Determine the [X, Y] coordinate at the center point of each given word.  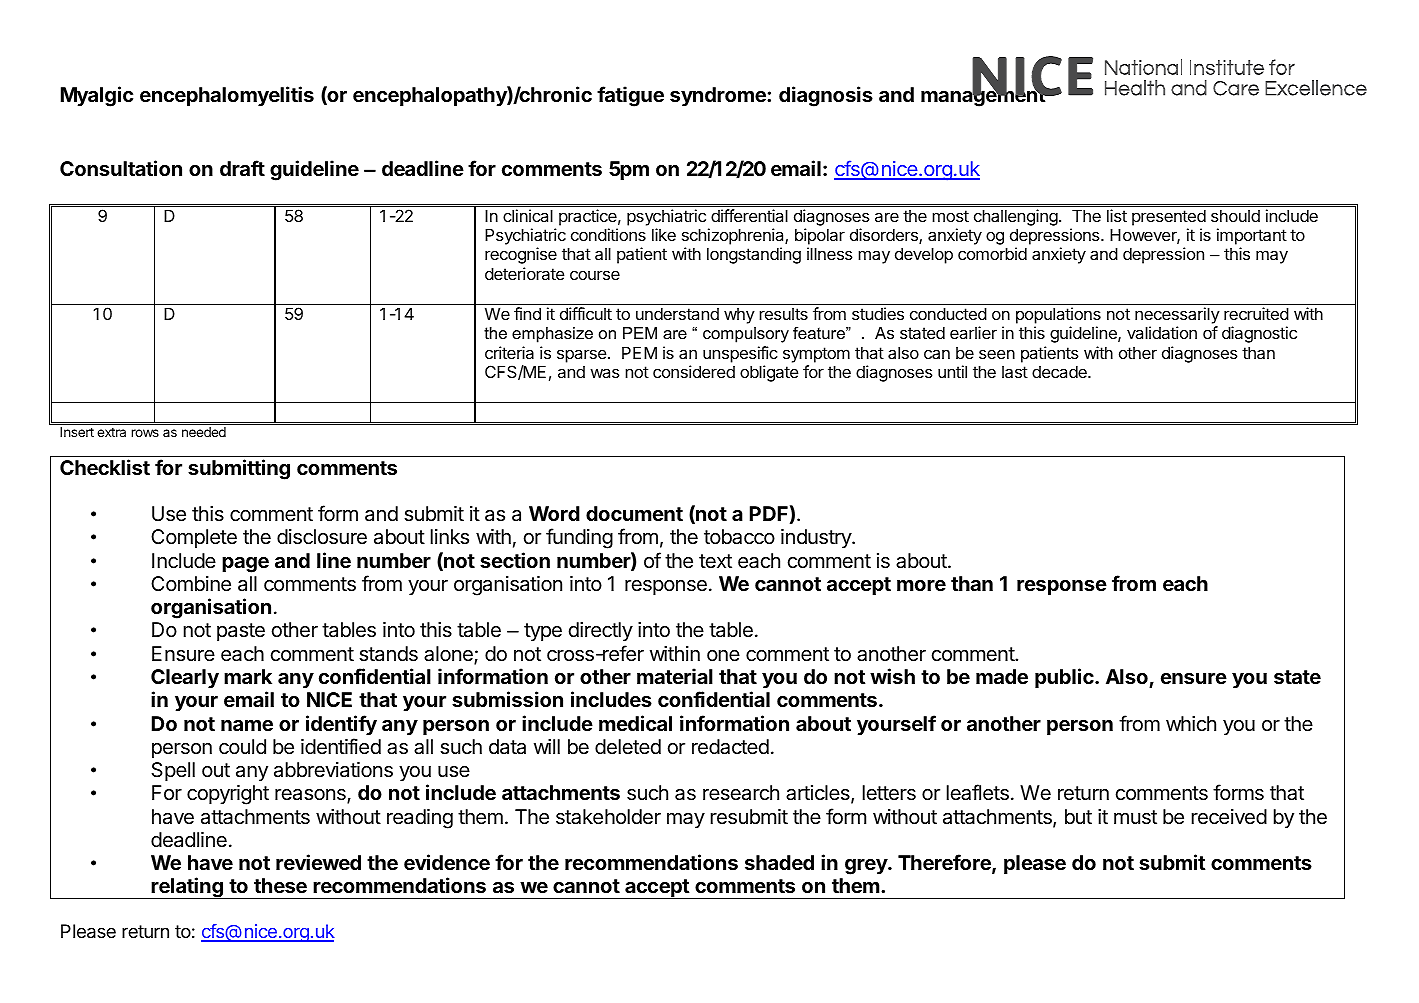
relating [187, 888]
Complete [194, 538]
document [634, 513]
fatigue [630, 96]
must [1135, 817]
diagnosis [826, 96]
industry [817, 538]
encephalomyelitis [227, 96]
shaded [779, 862]
